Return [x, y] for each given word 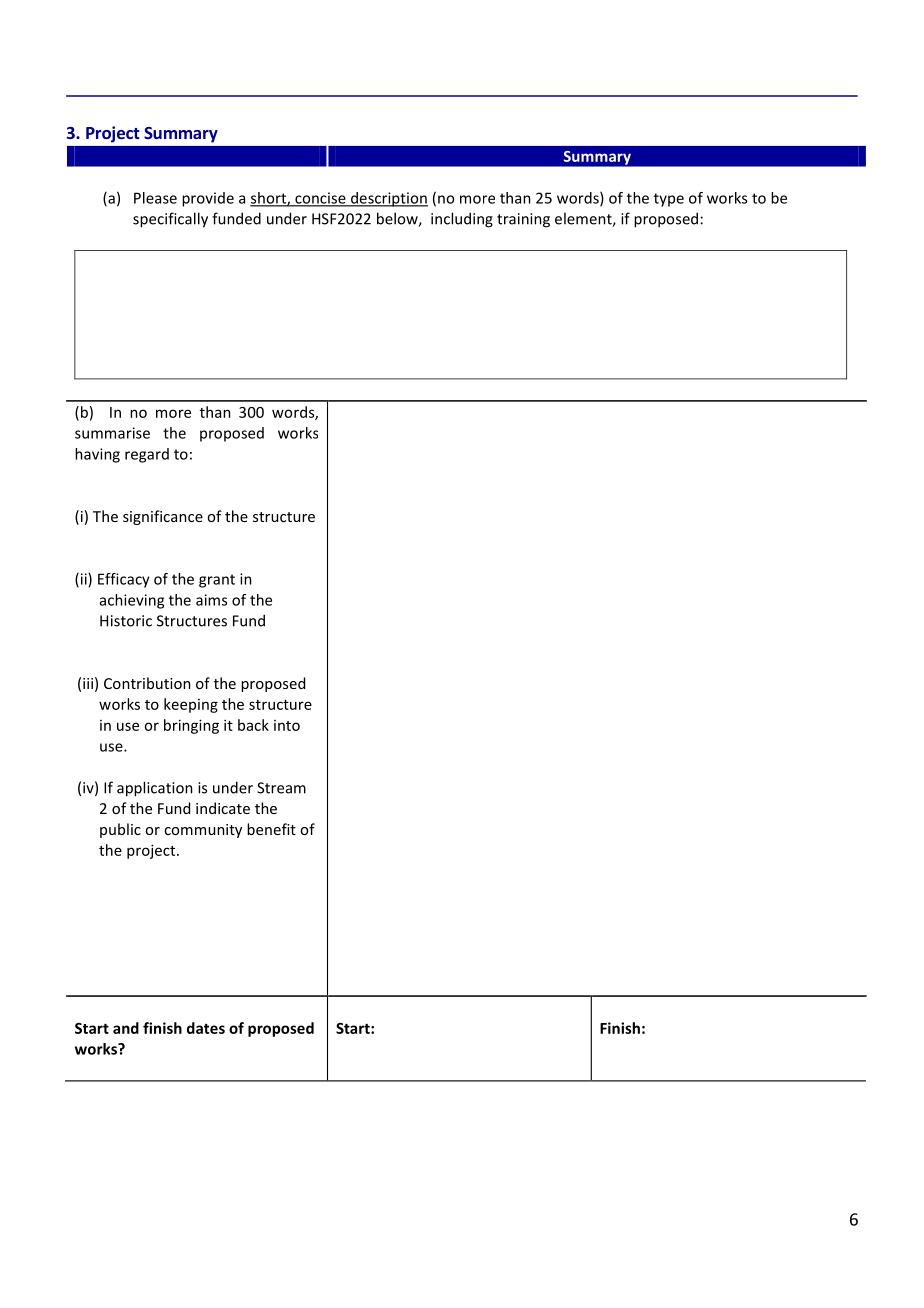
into [287, 725]
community [203, 831]
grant [217, 581]
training [523, 220]
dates [206, 1028]
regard [147, 455]
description [388, 199]
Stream [281, 788]
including [462, 220]
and [126, 1028]
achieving [132, 601]
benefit [271, 829]
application [155, 789]
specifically [170, 220]
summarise [112, 433]
